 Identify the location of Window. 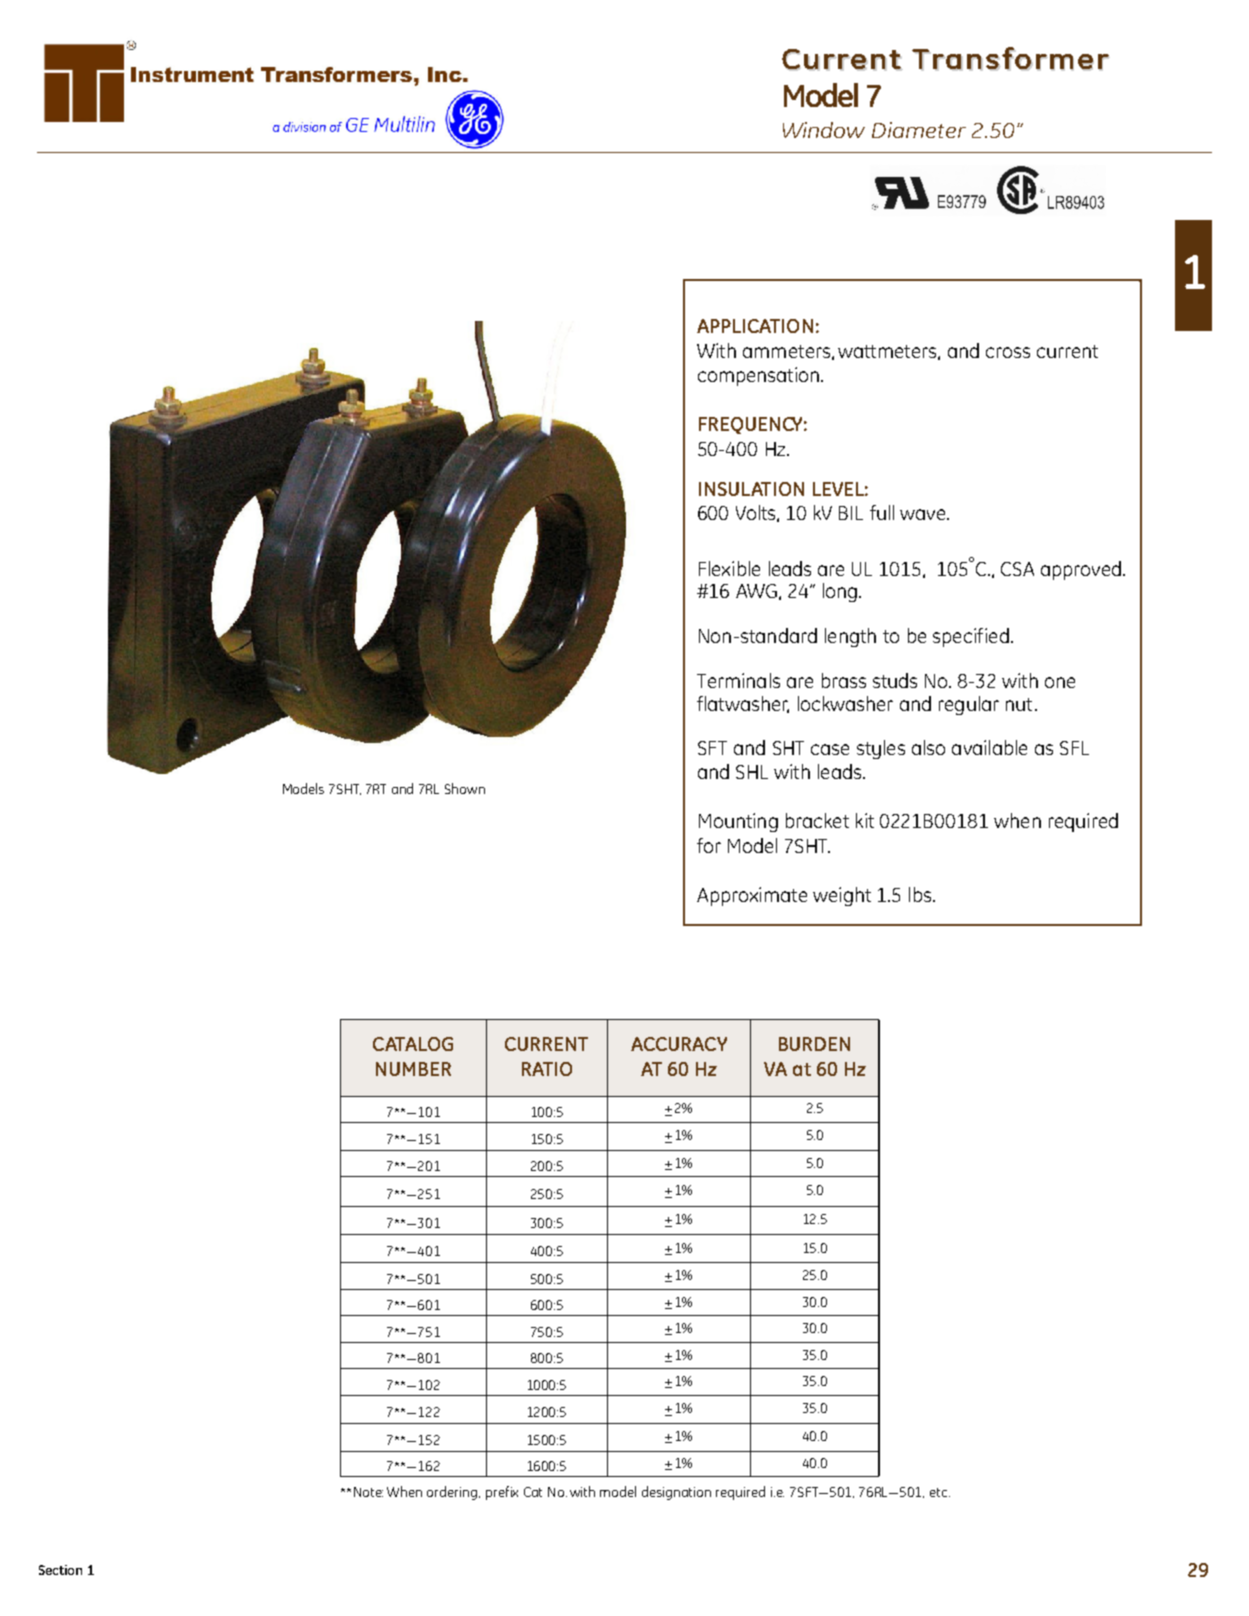
(824, 130).
